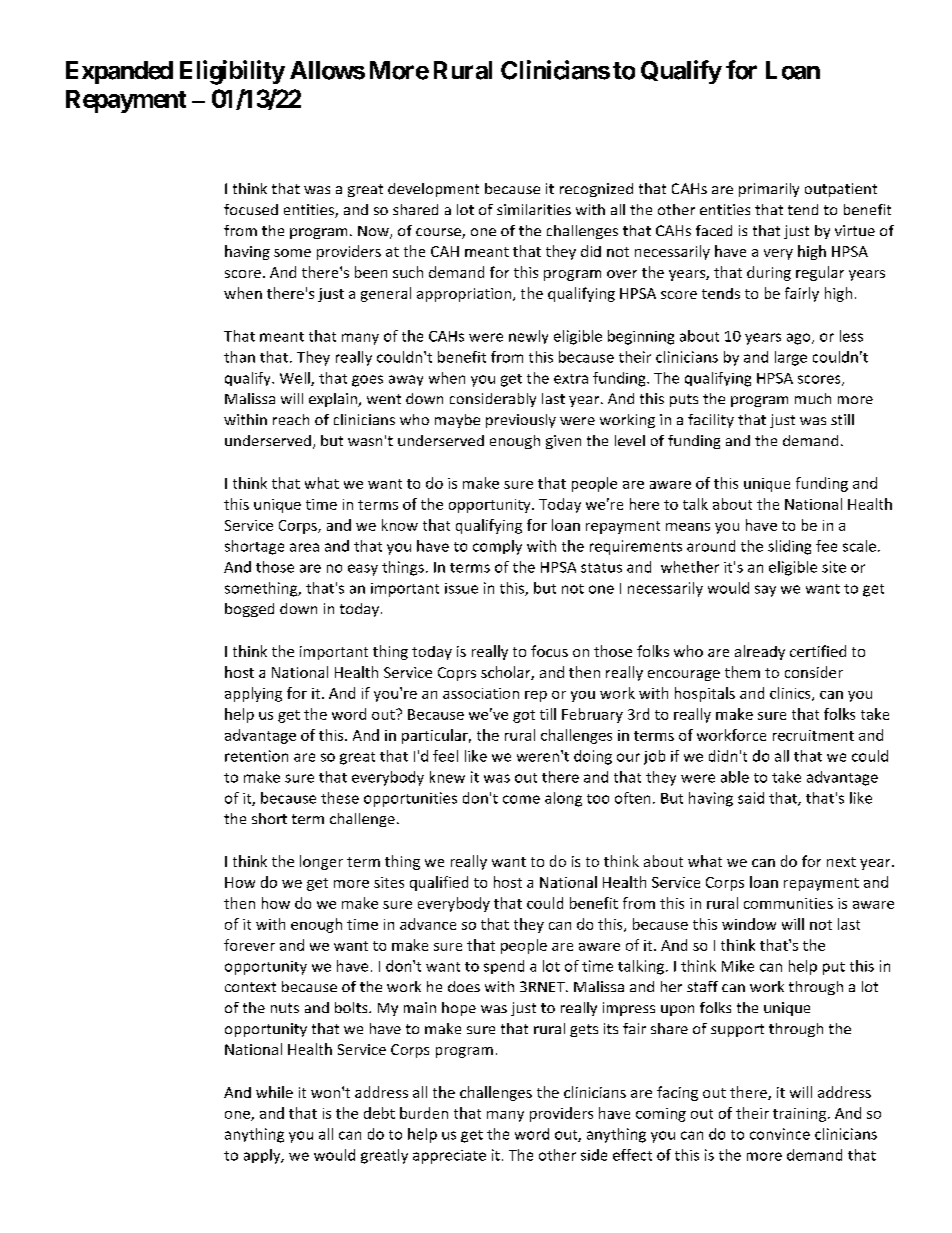  Describe the element at coordinates (521, 421) in the page. I see `previously` at that location.
